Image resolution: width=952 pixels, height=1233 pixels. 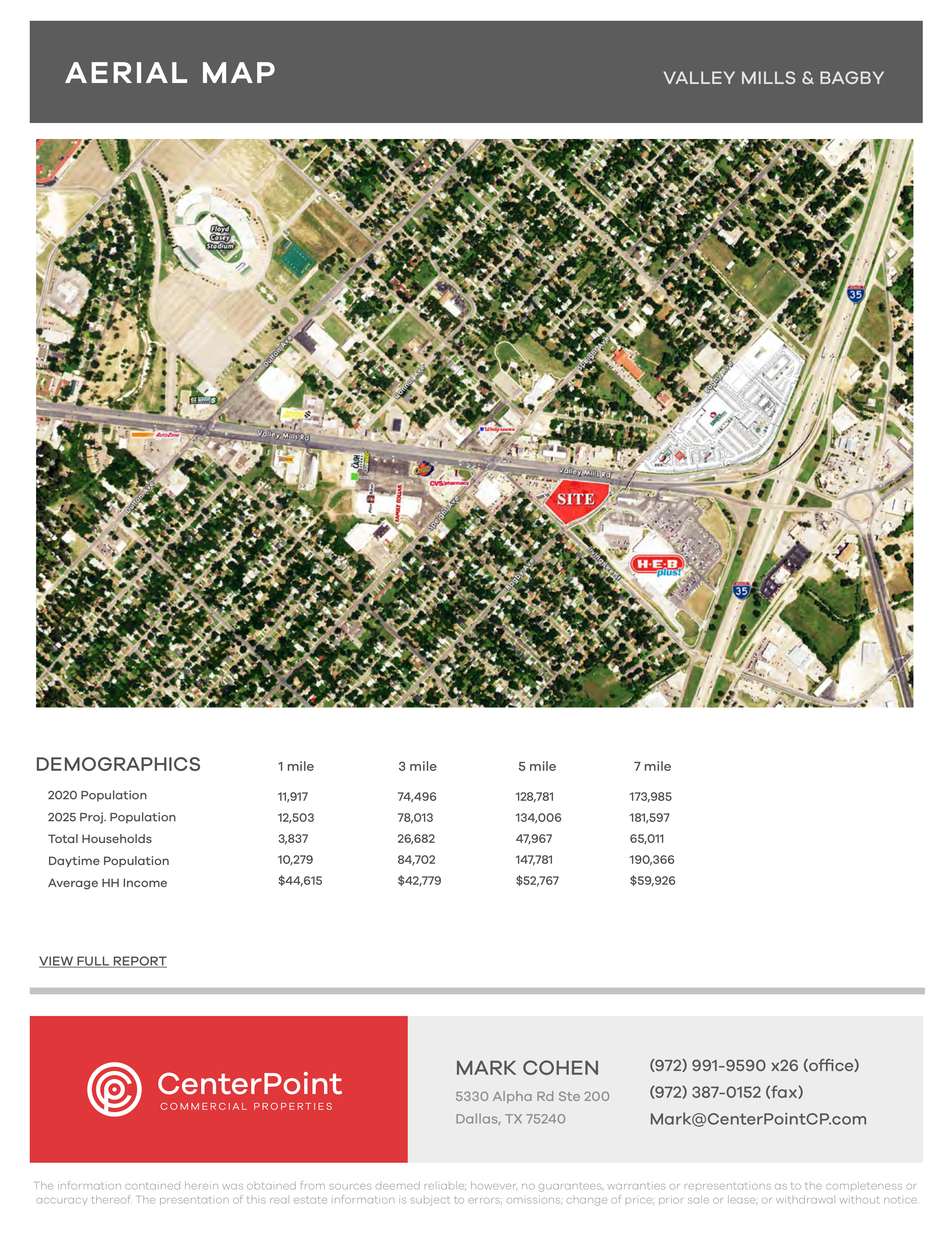 I want to click on Proj, so click(x=92, y=818).
